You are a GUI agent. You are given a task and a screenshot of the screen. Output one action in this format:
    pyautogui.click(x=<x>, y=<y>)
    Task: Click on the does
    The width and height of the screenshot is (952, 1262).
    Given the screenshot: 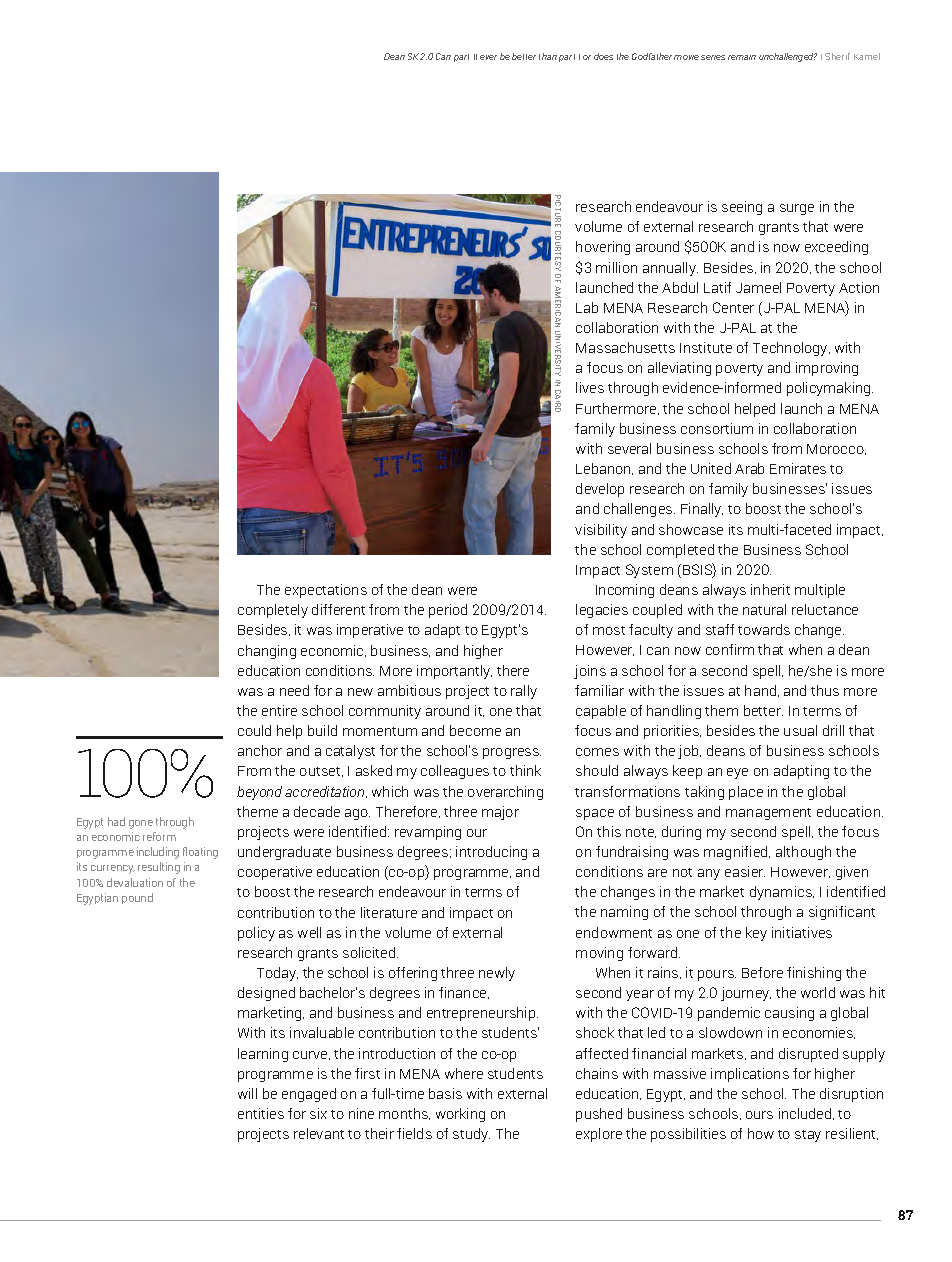 What is the action you would take?
    pyautogui.click(x=603, y=56)
